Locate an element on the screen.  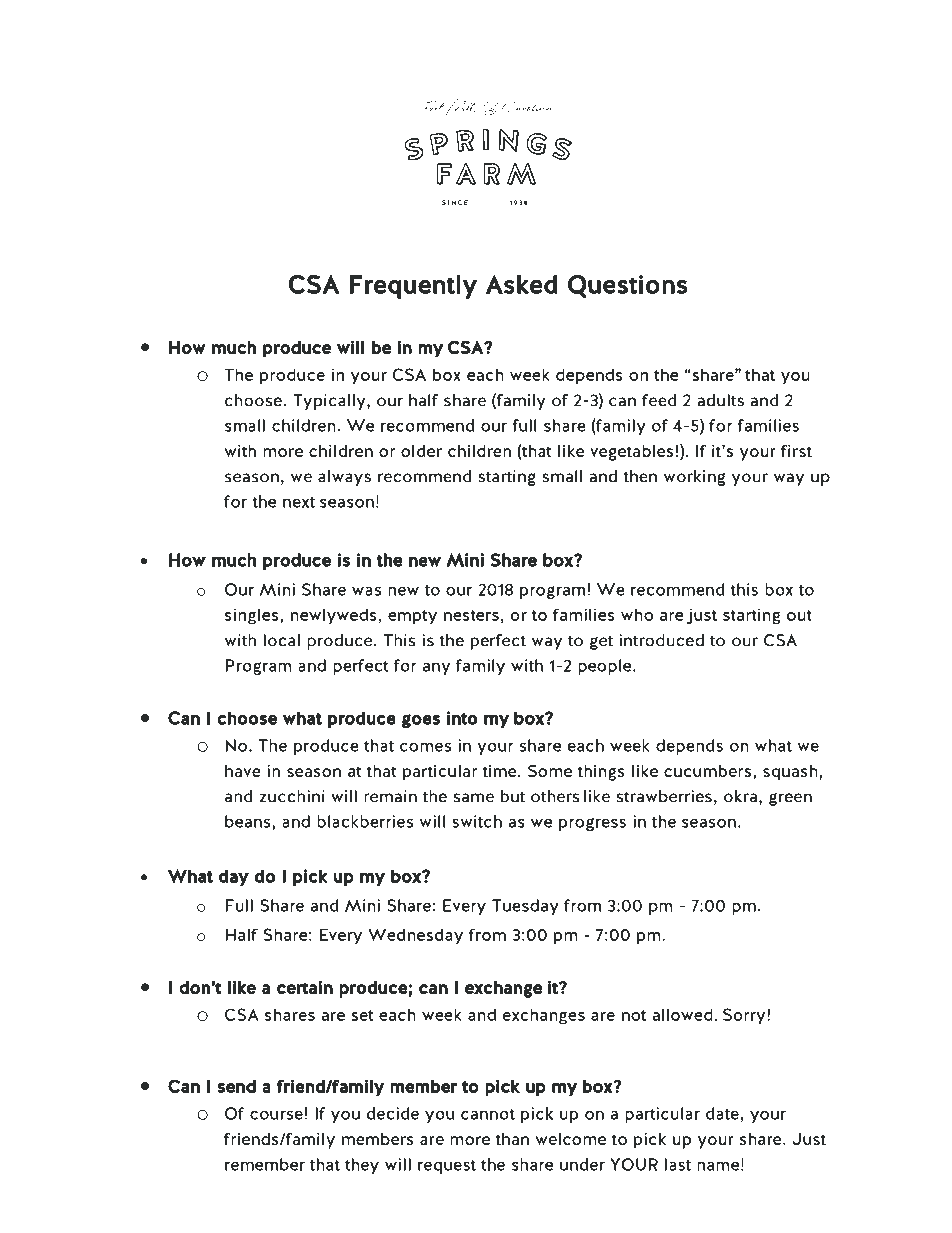
date is located at coordinates (722, 1113).
